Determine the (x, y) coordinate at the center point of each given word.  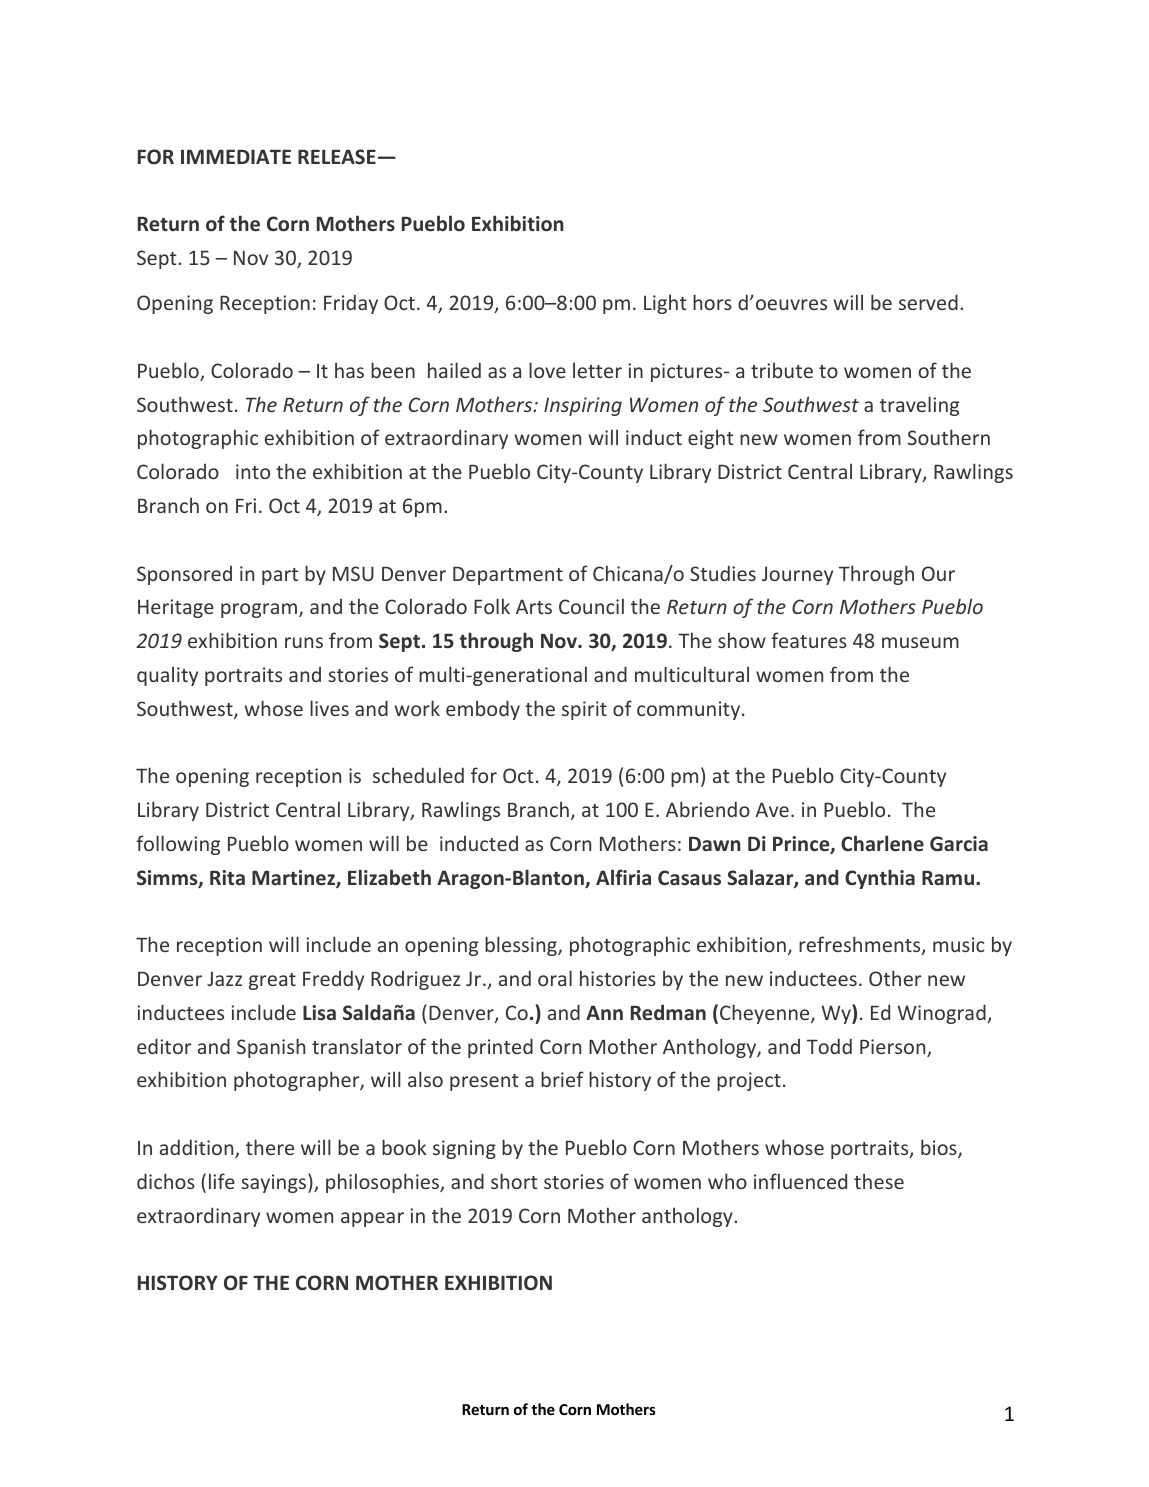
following (178, 845)
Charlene (882, 843)
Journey (797, 575)
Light (665, 304)
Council (591, 606)
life (222, 1181)
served (928, 302)
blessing (522, 946)
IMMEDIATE (236, 156)
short (514, 1181)
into (253, 471)
